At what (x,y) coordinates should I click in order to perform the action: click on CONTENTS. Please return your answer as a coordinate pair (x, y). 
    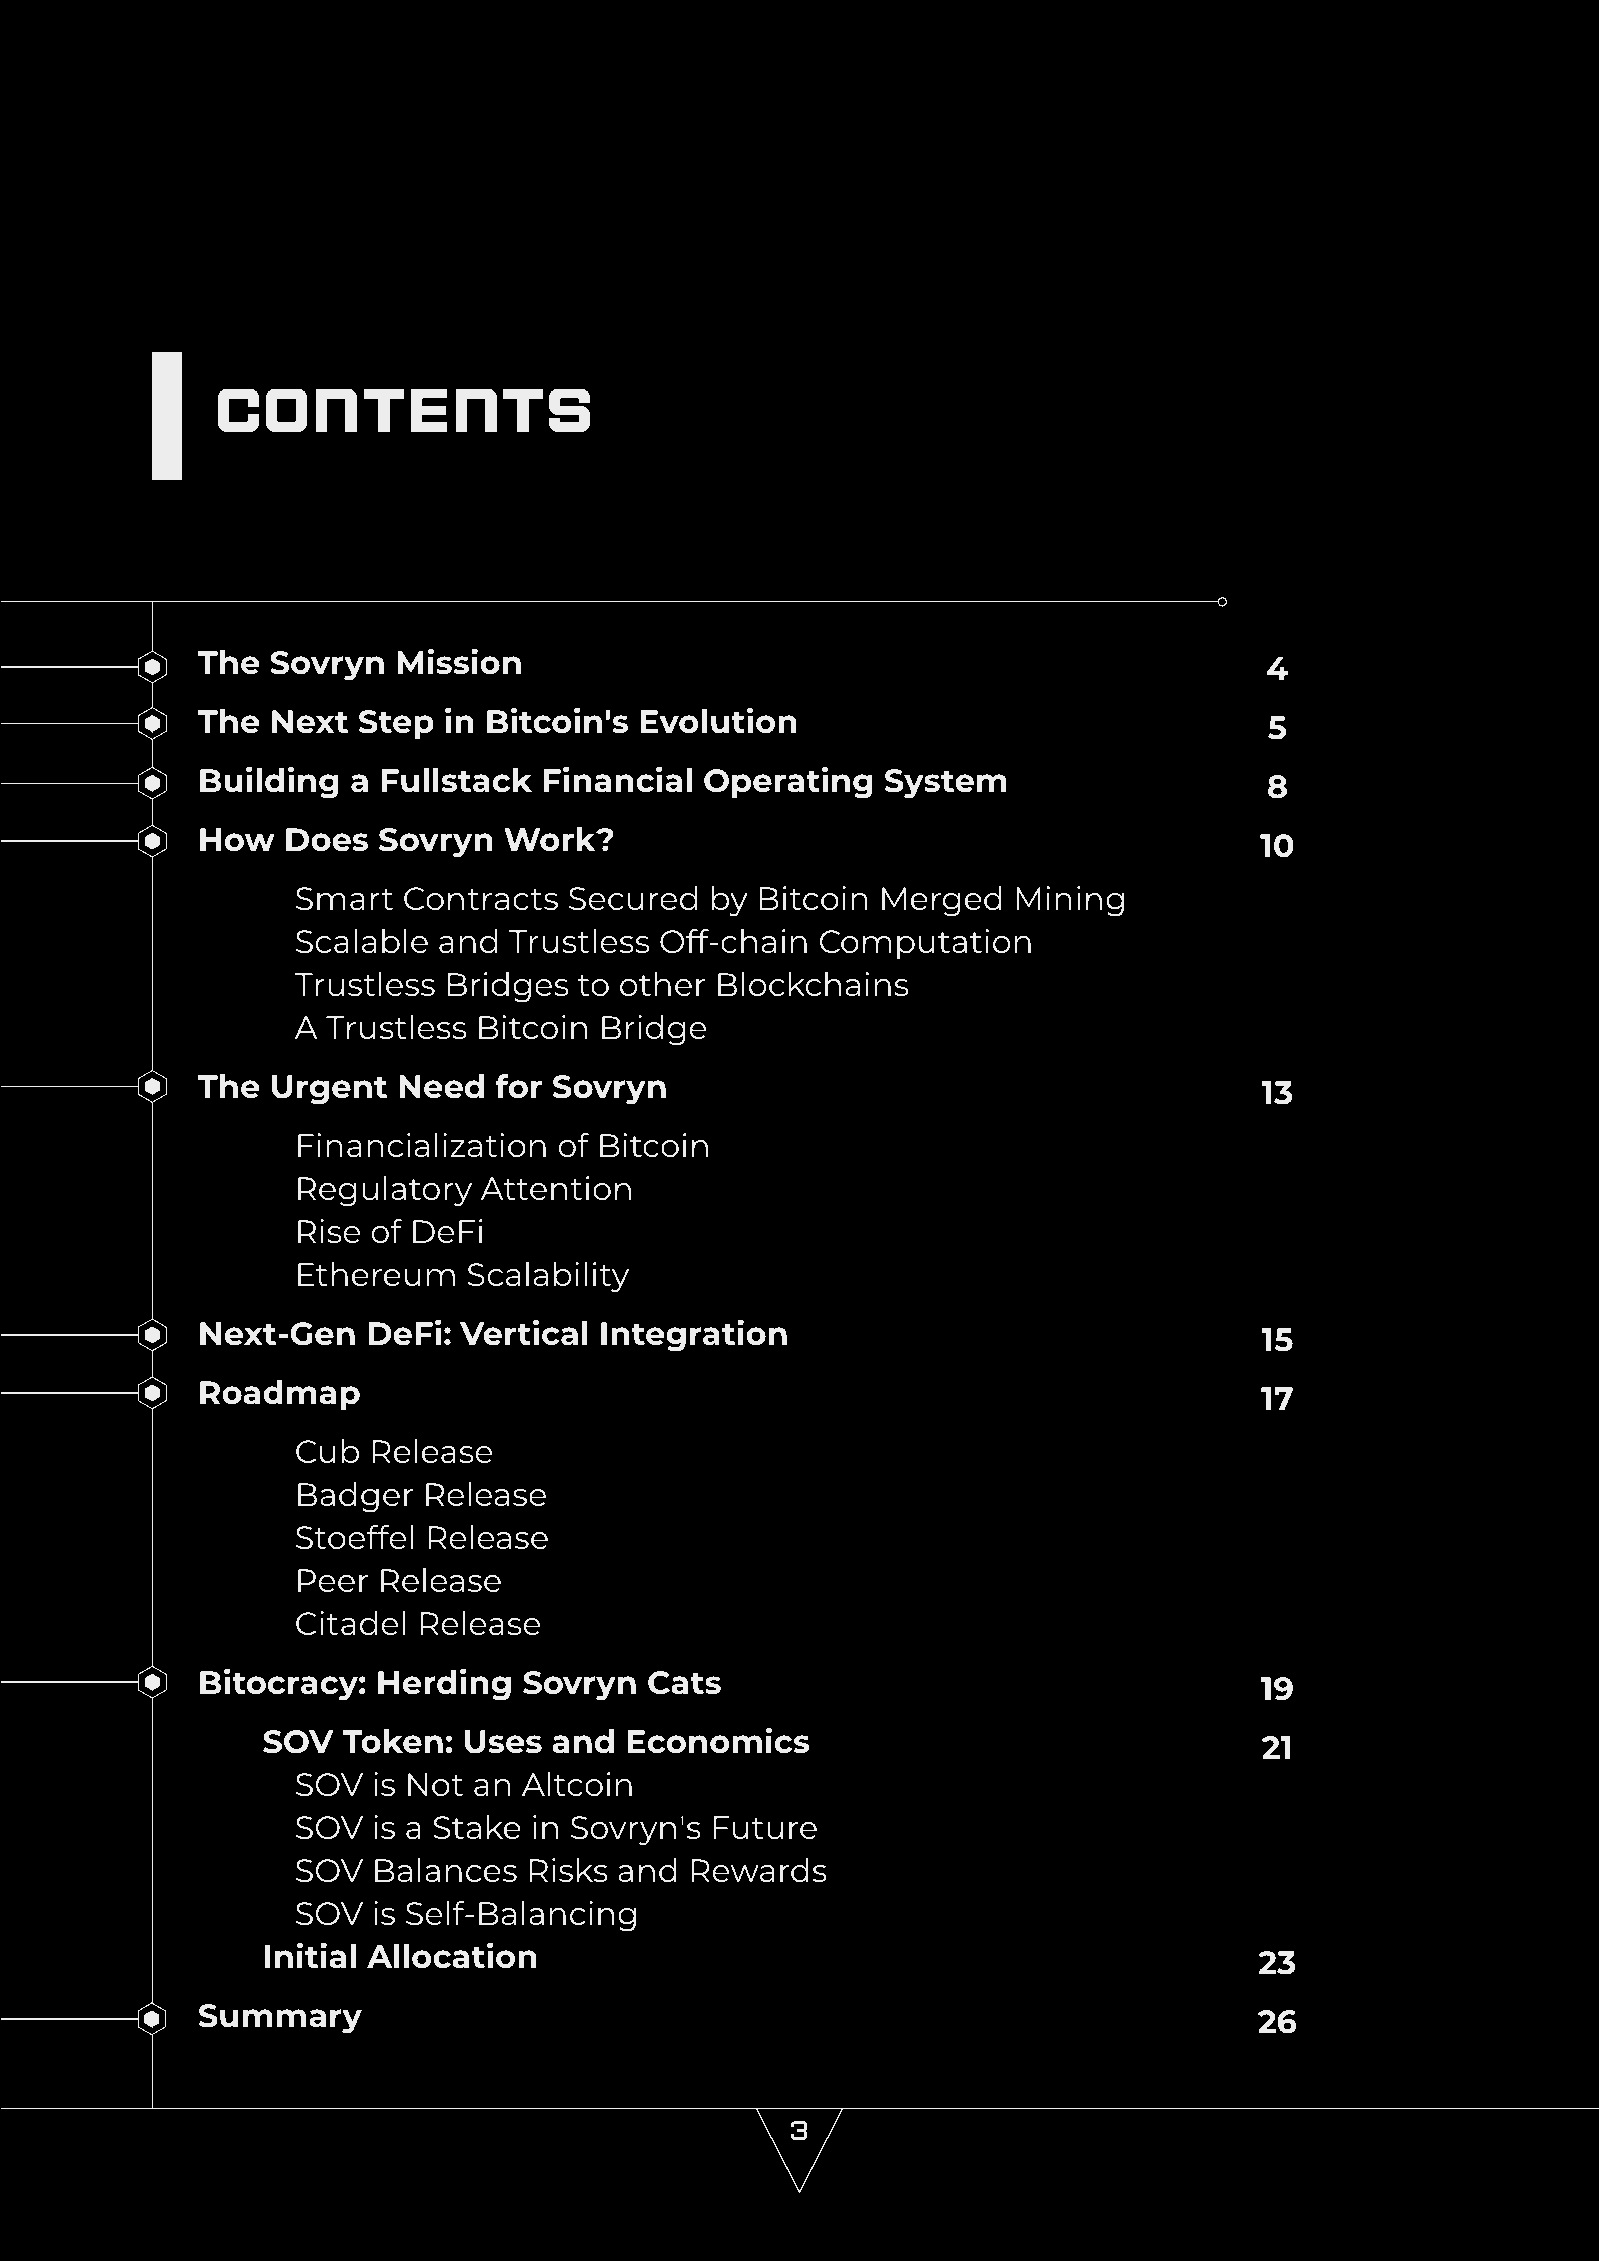
    Looking at the image, I should click on (404, 410).
